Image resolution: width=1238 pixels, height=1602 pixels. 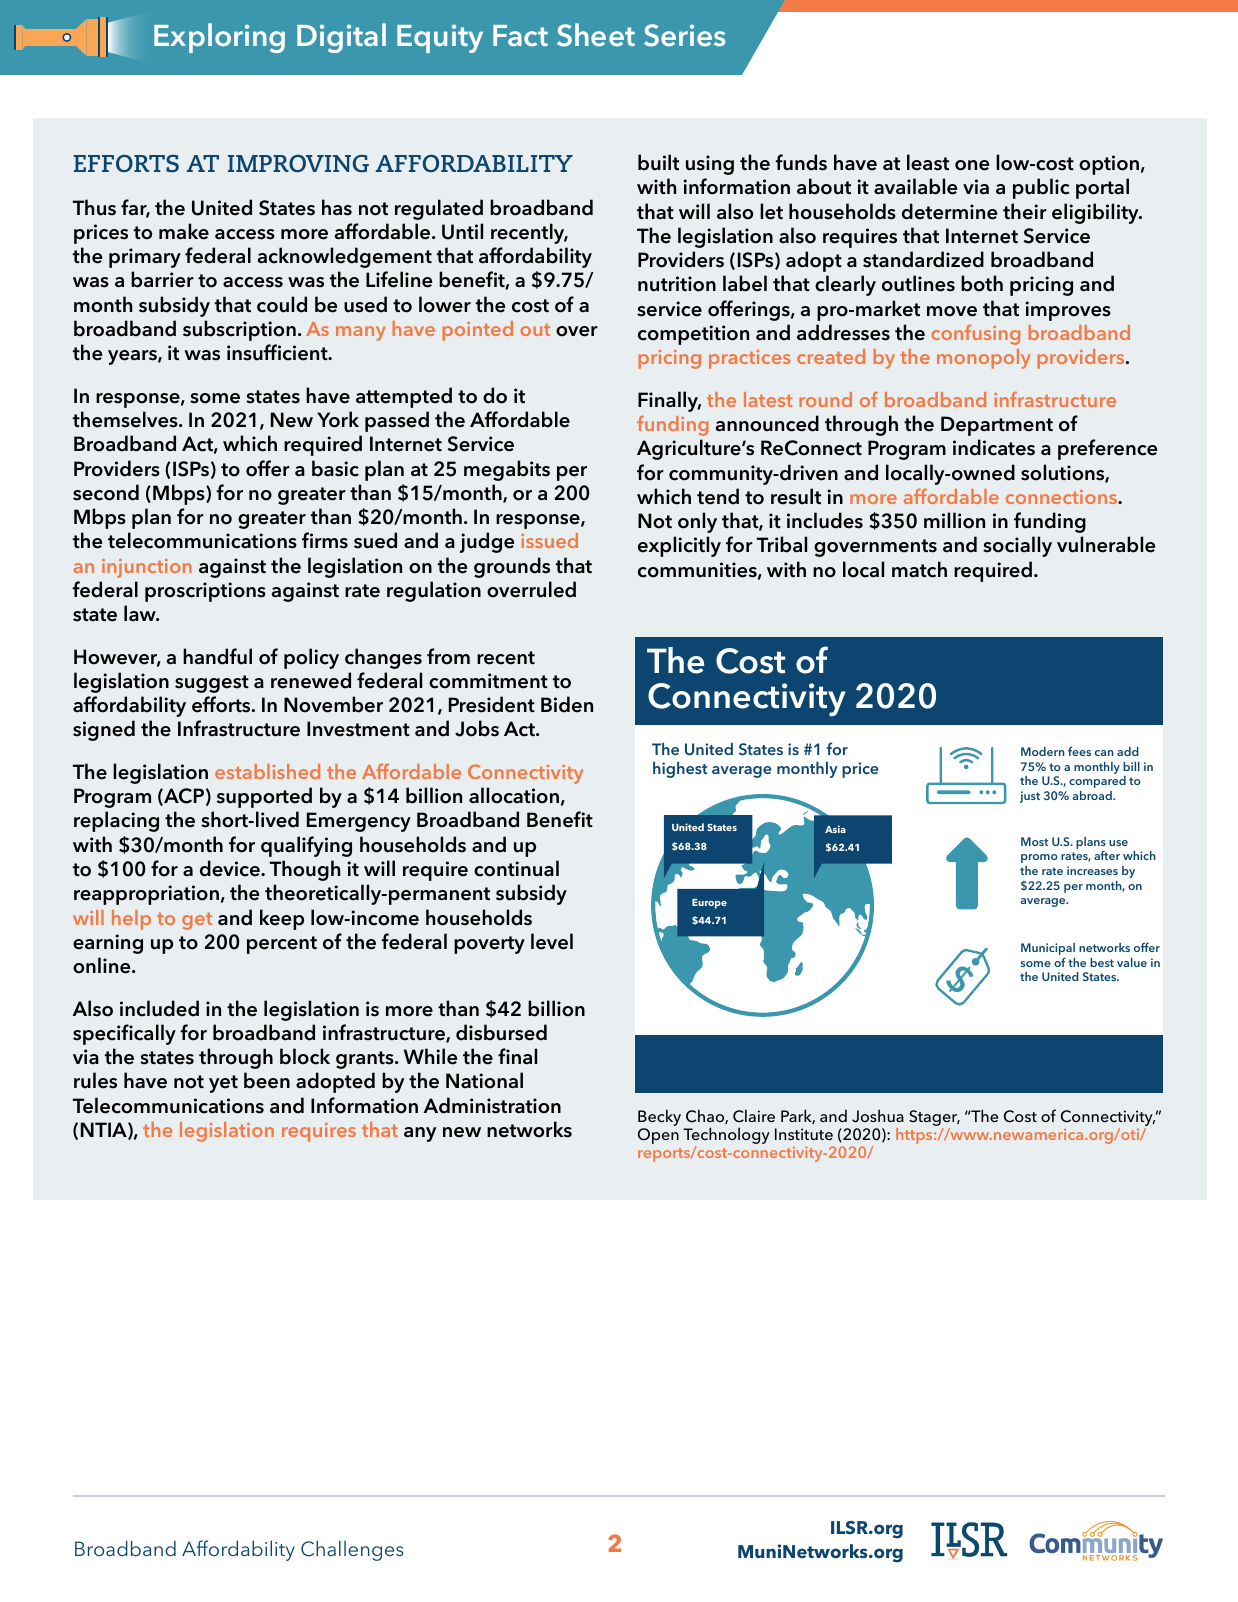 I want to click on one, so click(x=972, y=165).
